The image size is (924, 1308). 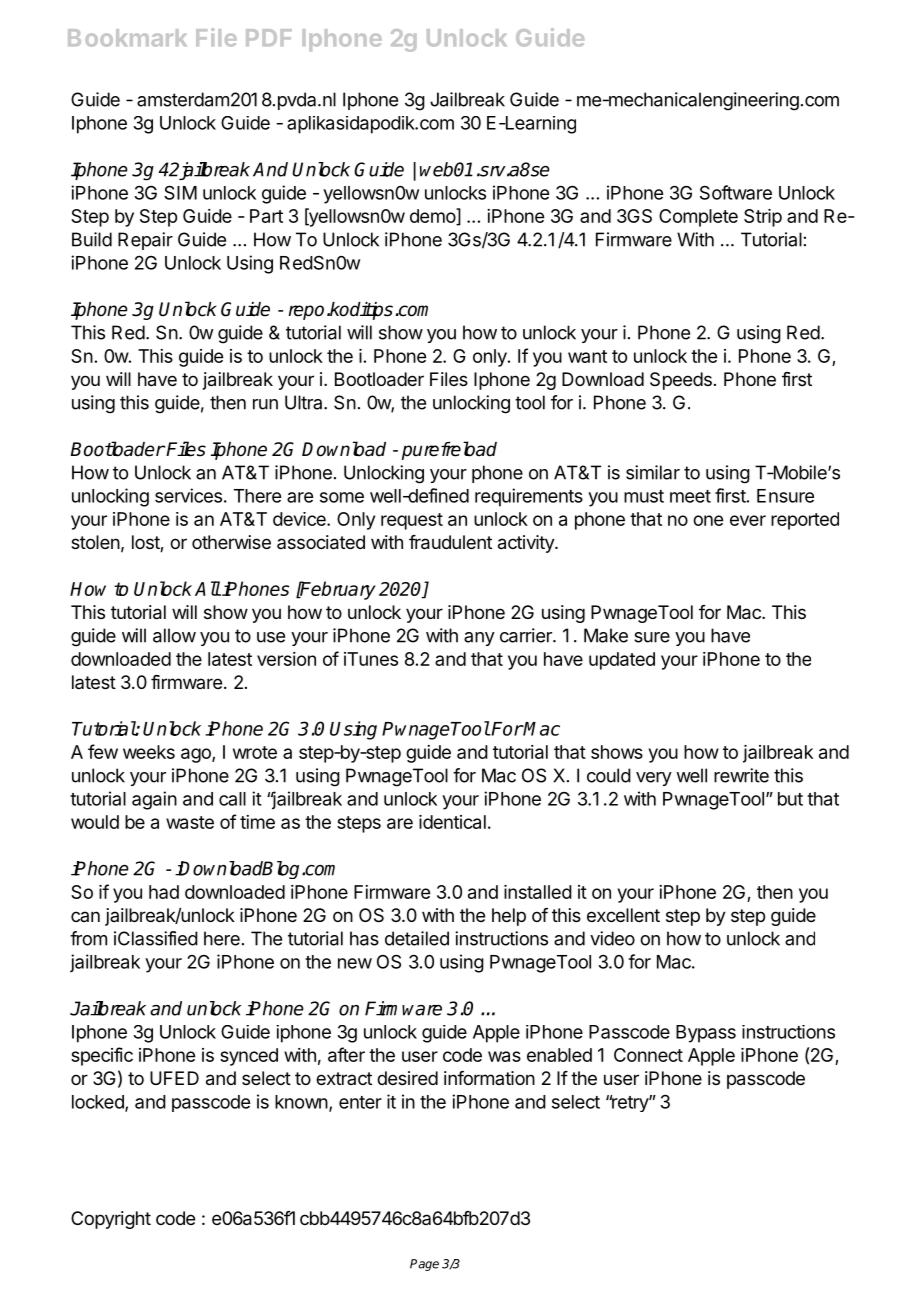 What do you see at coordinates (690, 496) in the page?
I see `meet` at bounding box center [690, 496].
